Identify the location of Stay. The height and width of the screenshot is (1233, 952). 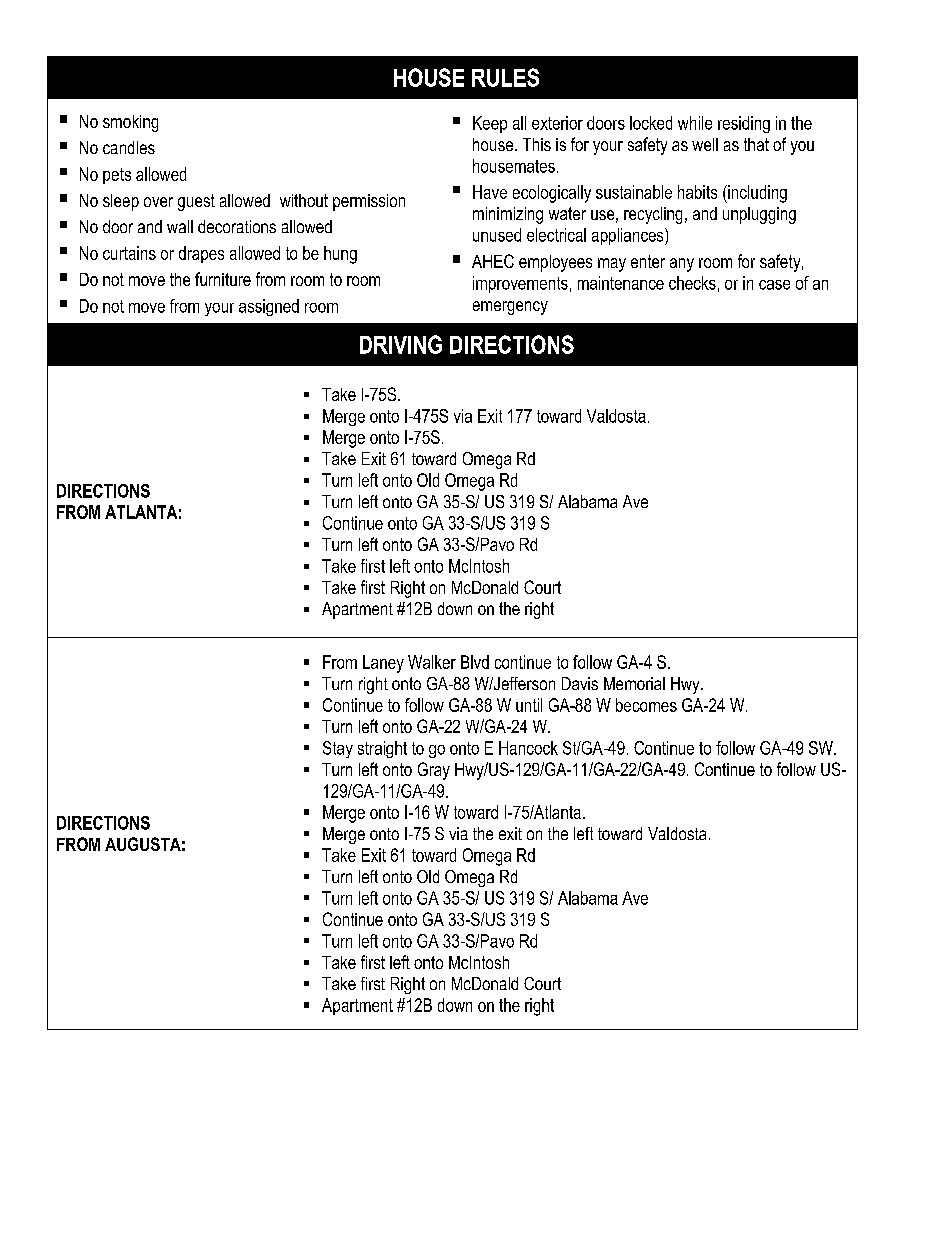
(338, 749).
